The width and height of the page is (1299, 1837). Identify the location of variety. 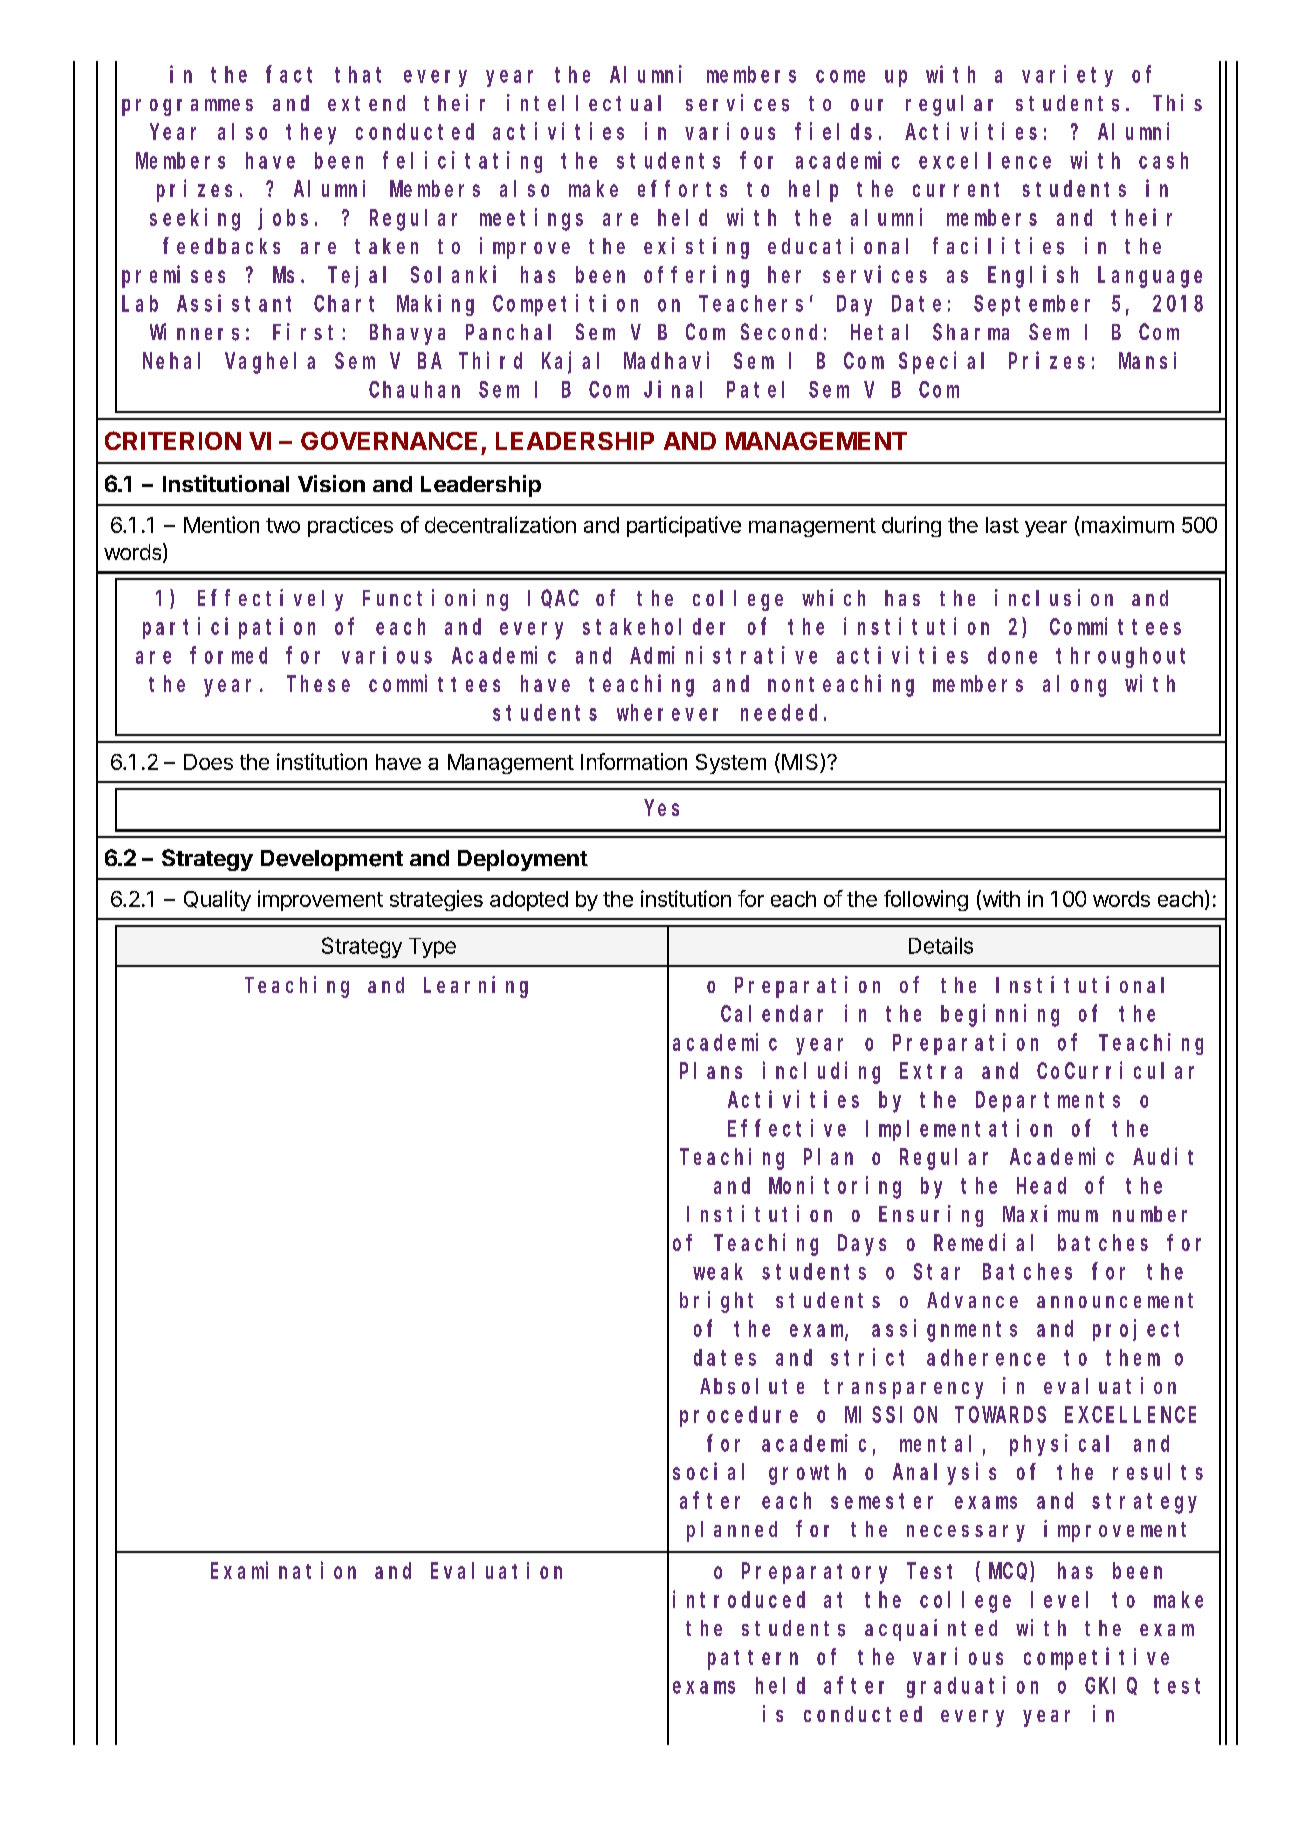
(1067, 76).
